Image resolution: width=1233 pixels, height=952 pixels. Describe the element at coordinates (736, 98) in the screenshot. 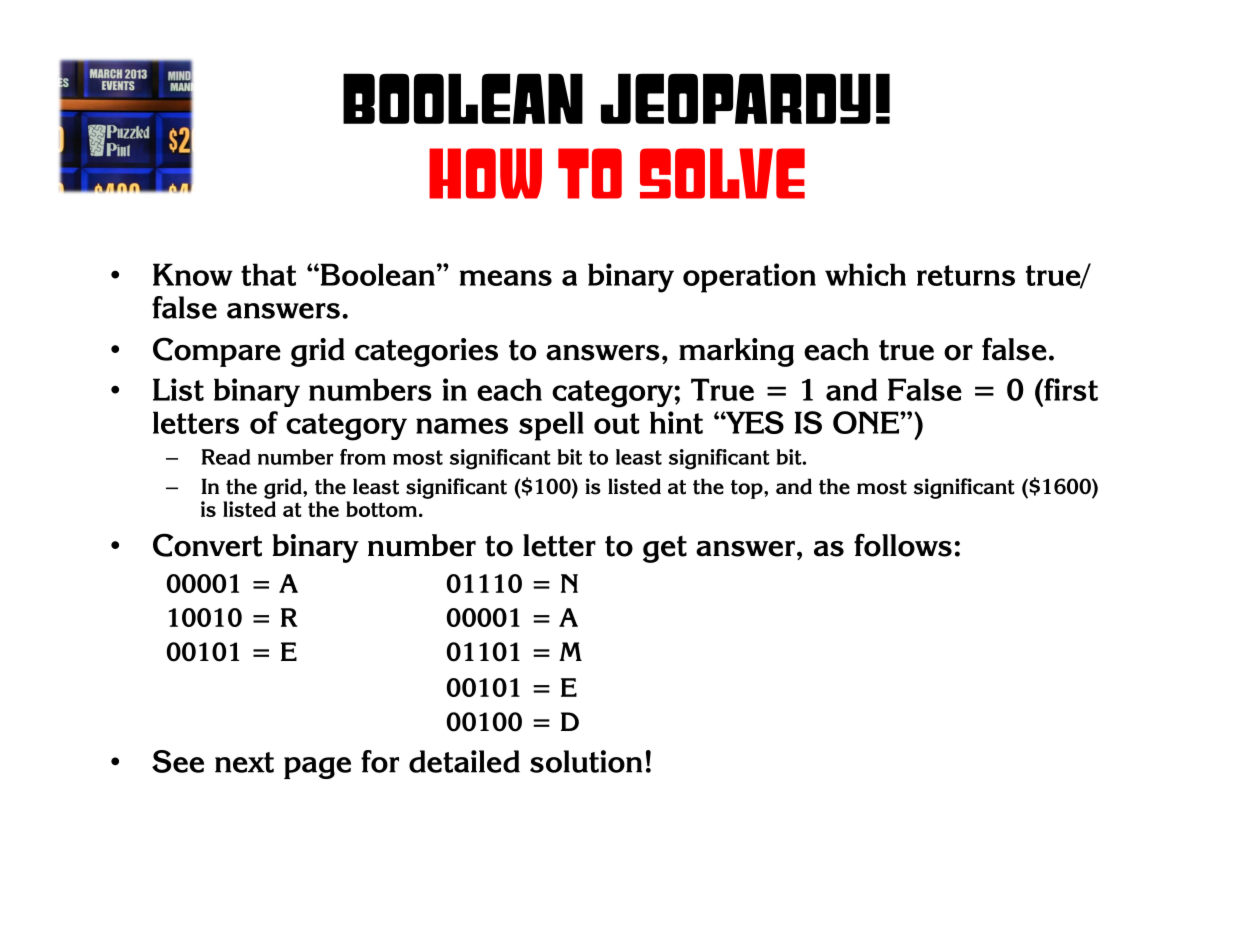

I see `Jeopardy` at that location.
